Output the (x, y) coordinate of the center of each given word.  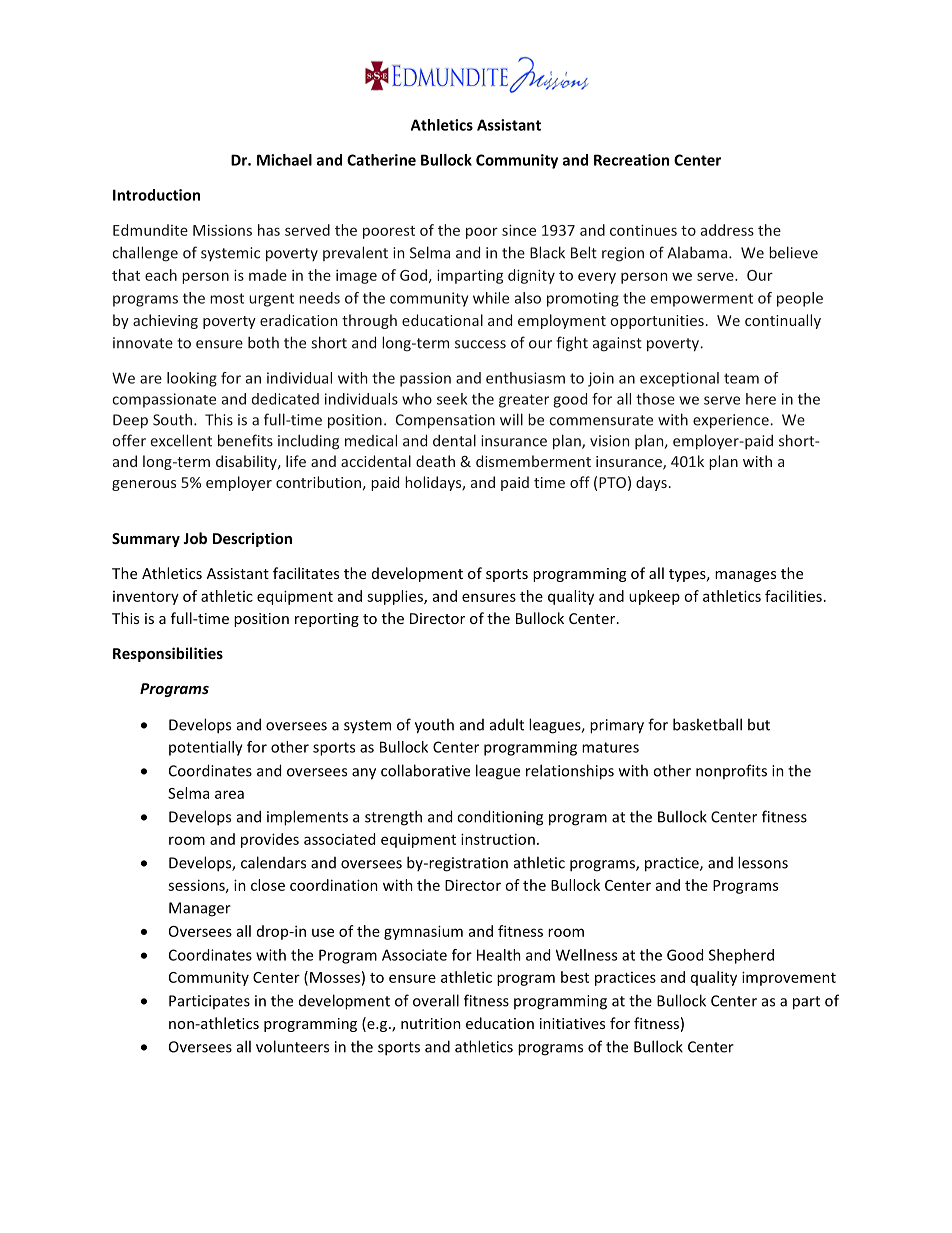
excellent (181, 440)
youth (434, 726)
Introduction (156, 195)
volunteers (292, 1046)
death (435, 461)
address (727, 230)
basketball (707, 724)
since (519, 230)
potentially (206, 748)
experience (732, 421)
